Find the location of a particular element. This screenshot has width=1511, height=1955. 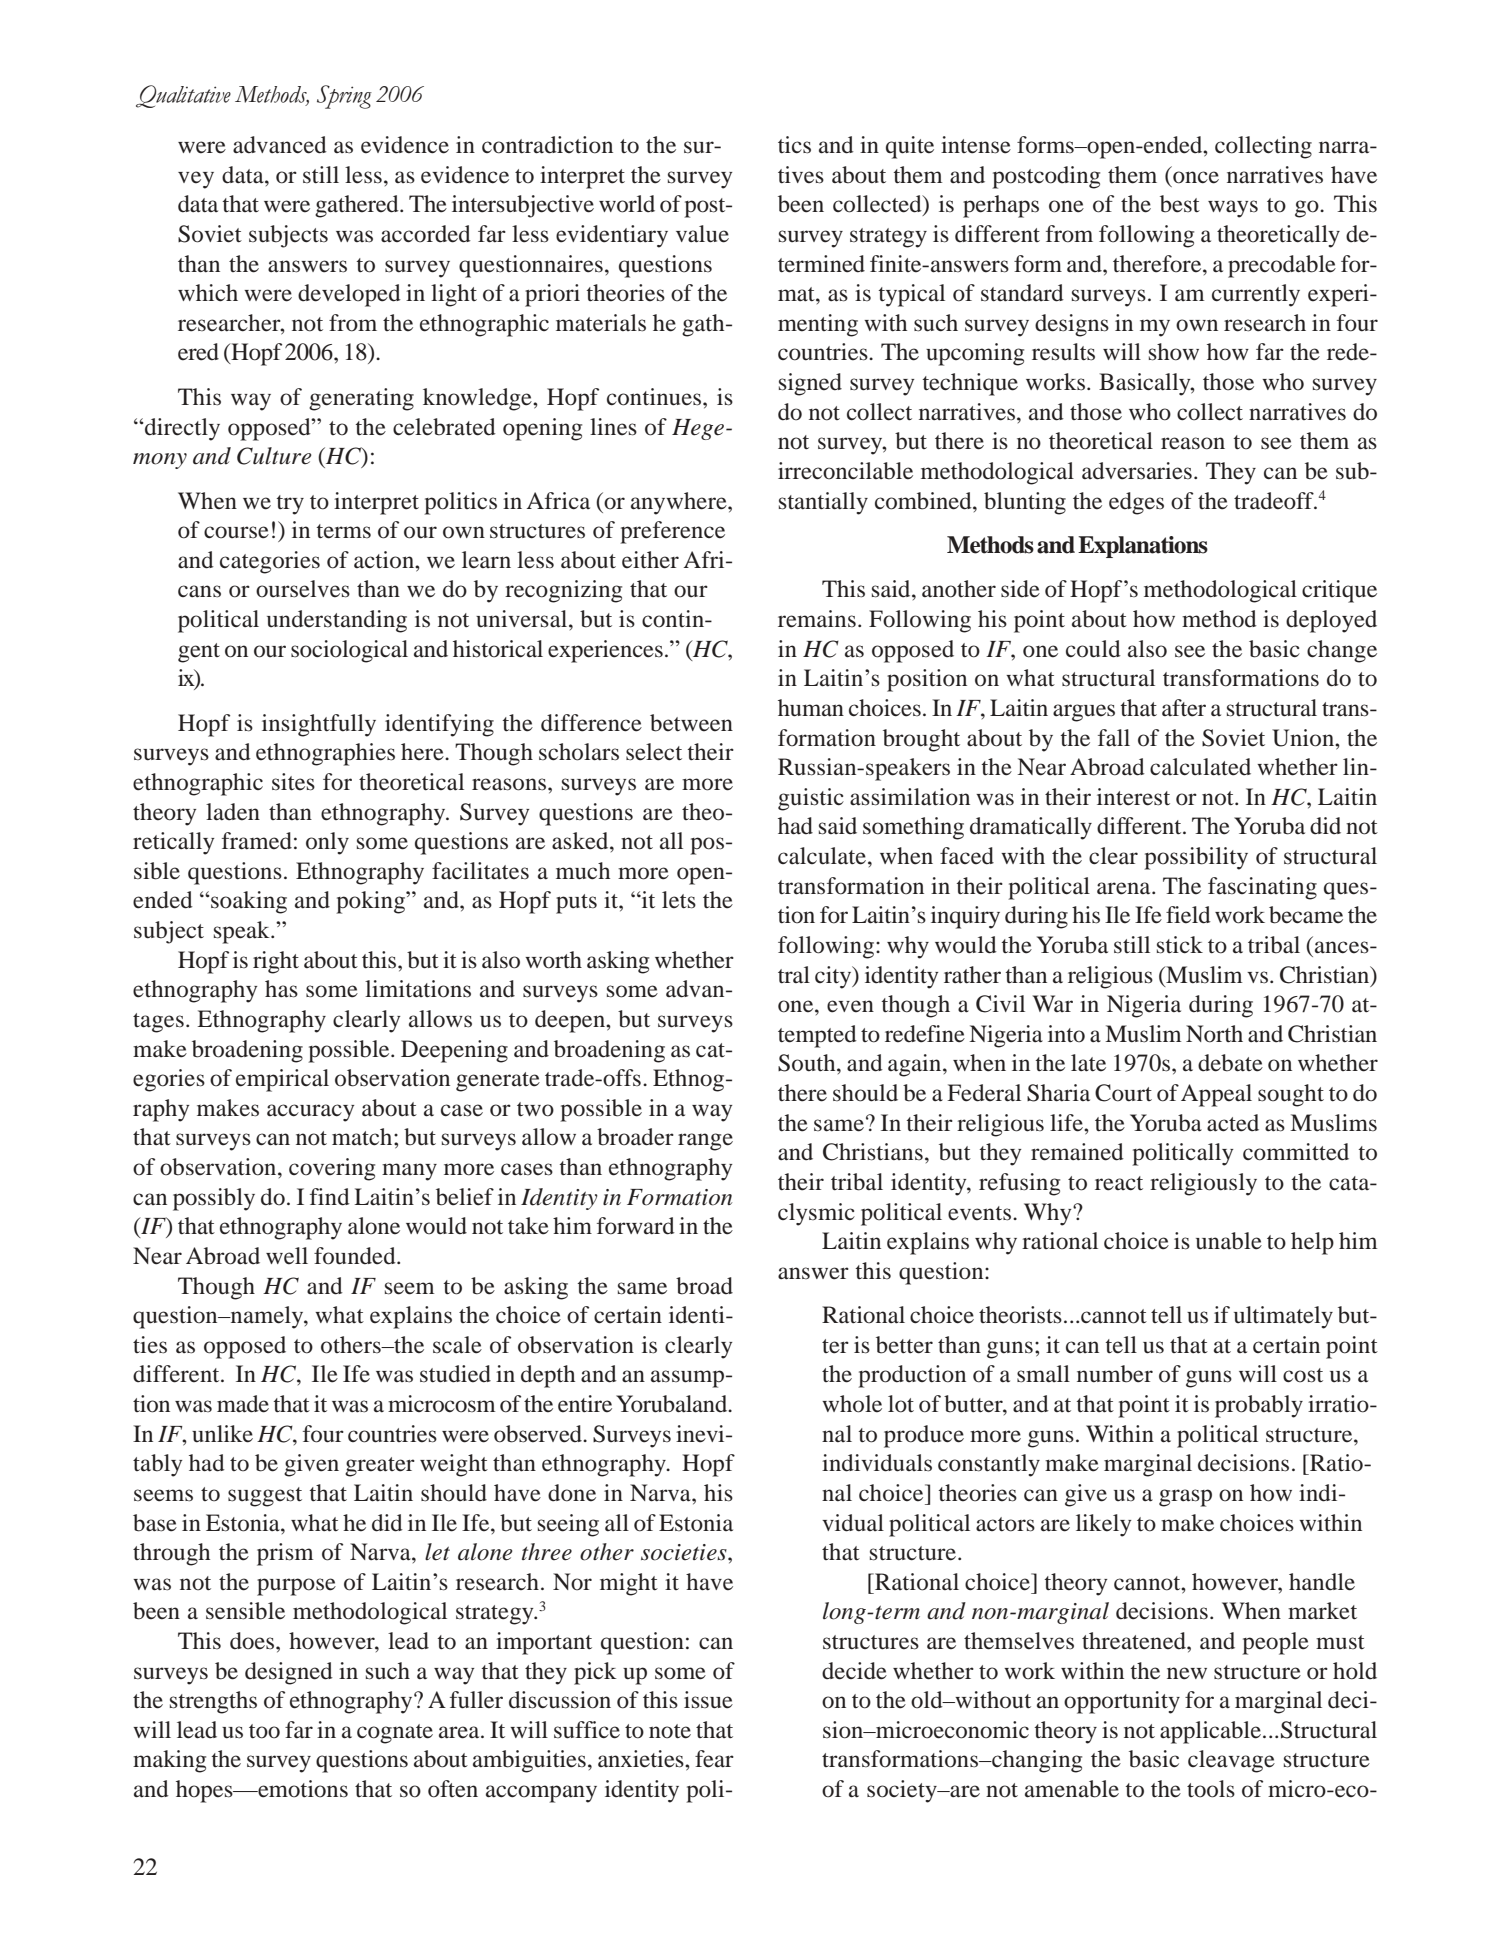

edges is located at coordinates (1136, 503).
